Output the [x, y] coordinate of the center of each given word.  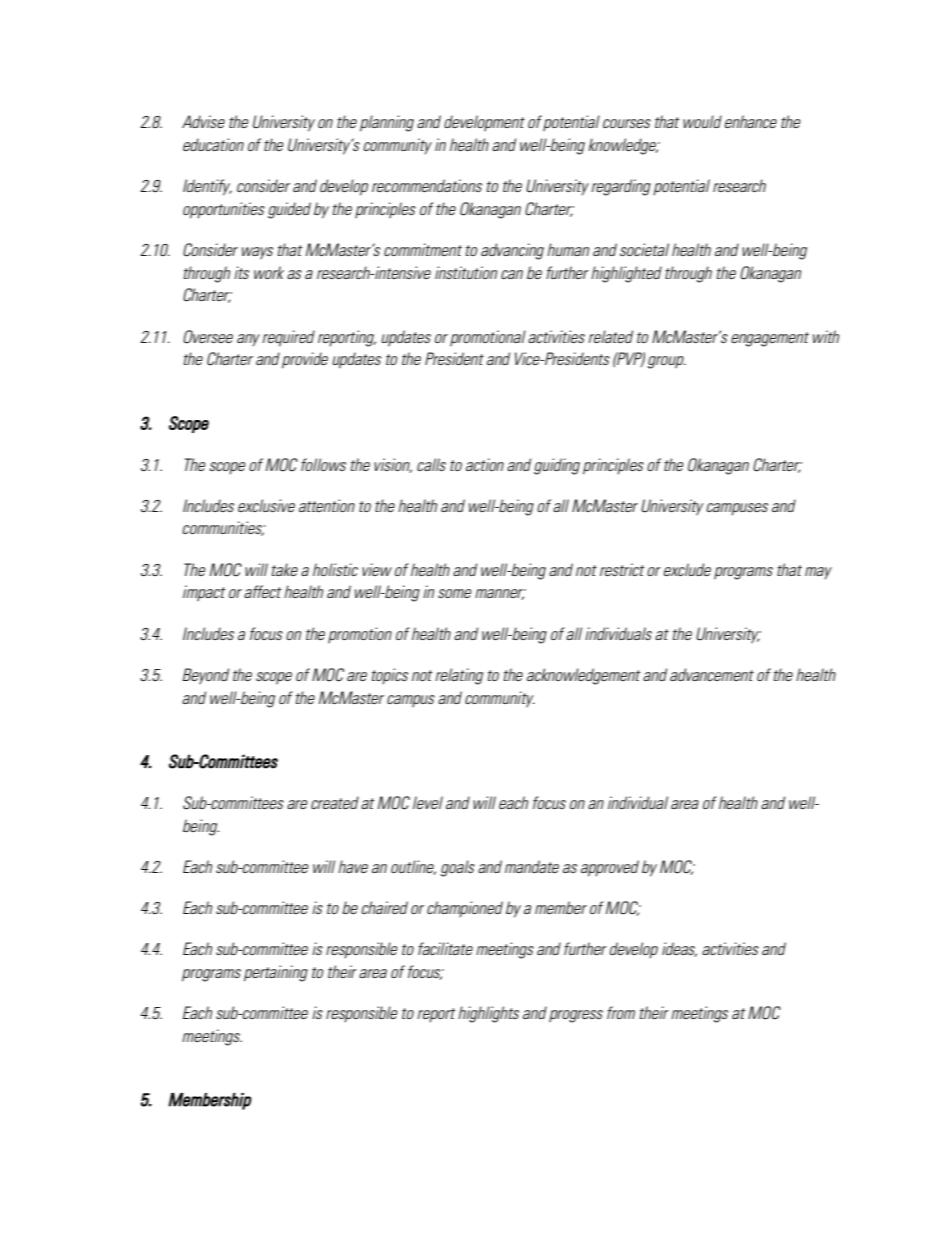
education [213, 144]
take [285, 569]
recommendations [427, 185]
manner [500, 594]
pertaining [276, 973]
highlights [488, 1014]
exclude [687, 569]
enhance [751, 121]
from [621, 1012]
